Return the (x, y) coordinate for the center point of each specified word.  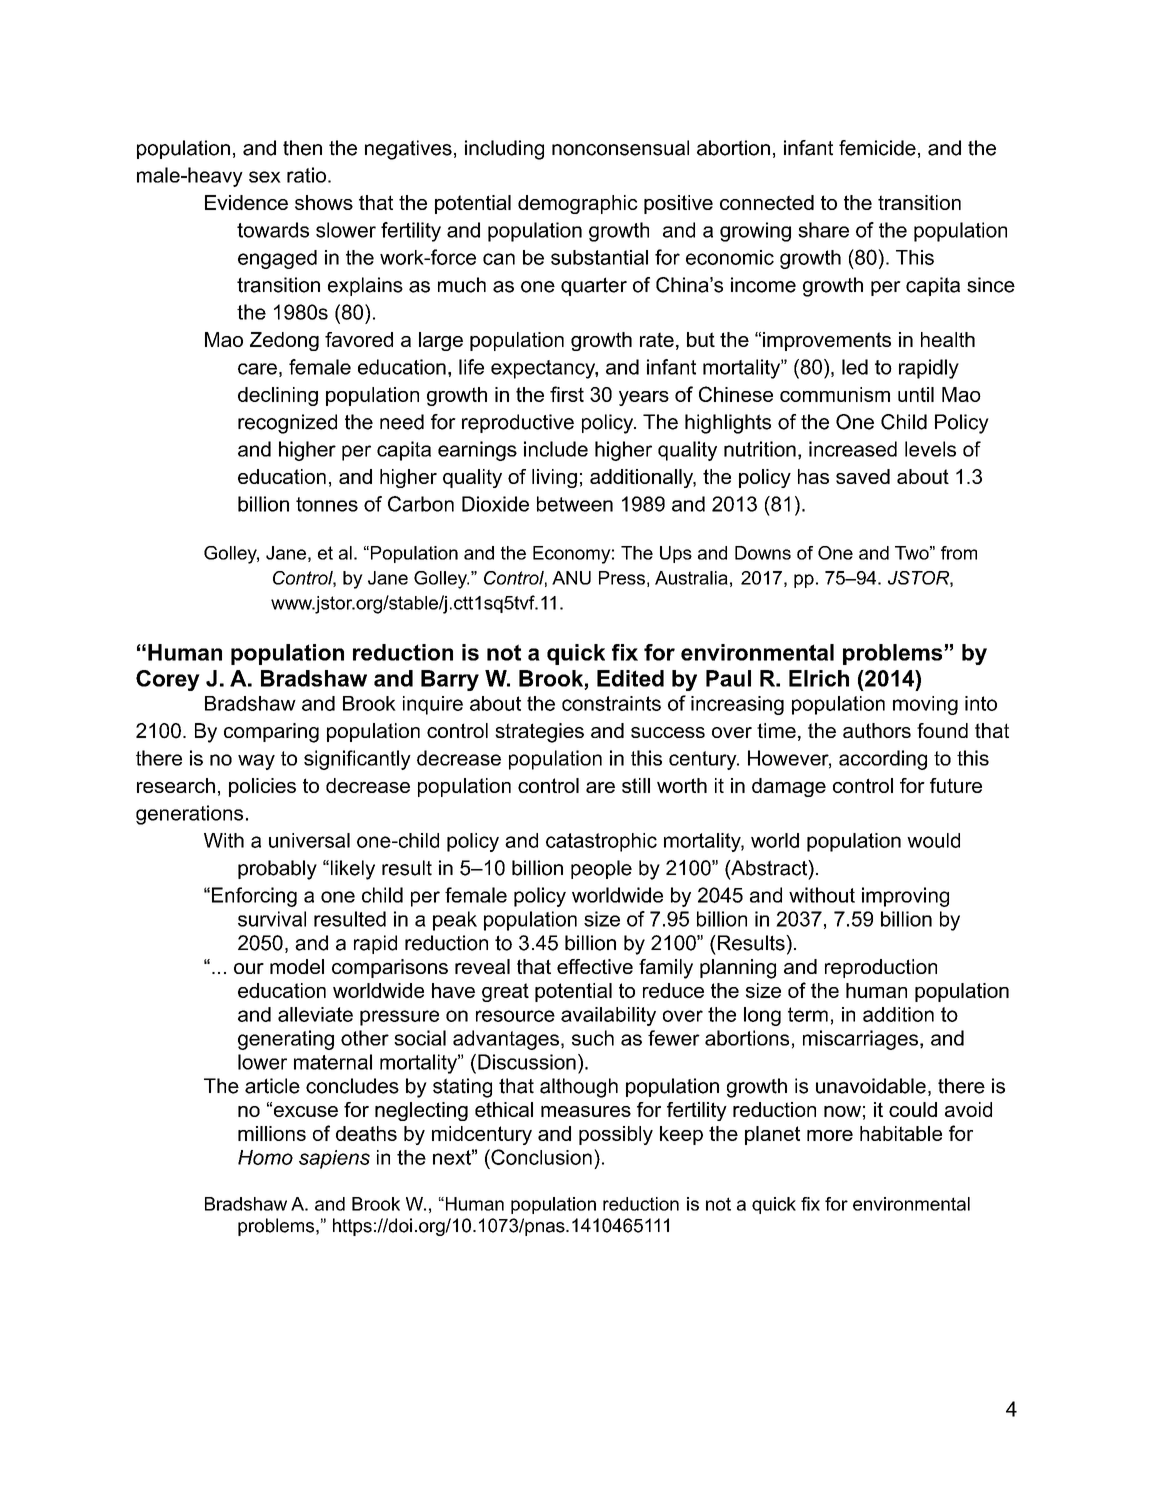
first (567, 394)
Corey (168, 680)
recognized (287, 424)
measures (586, 1111)
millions (272, 1133)
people (601, 869)
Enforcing (254, 897)
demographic (578, 204)
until (916, 394)
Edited (630, 678)
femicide (877, 148)
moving (925, 705)
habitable (901, 1133)
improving (905, 897)
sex (265, 177)
